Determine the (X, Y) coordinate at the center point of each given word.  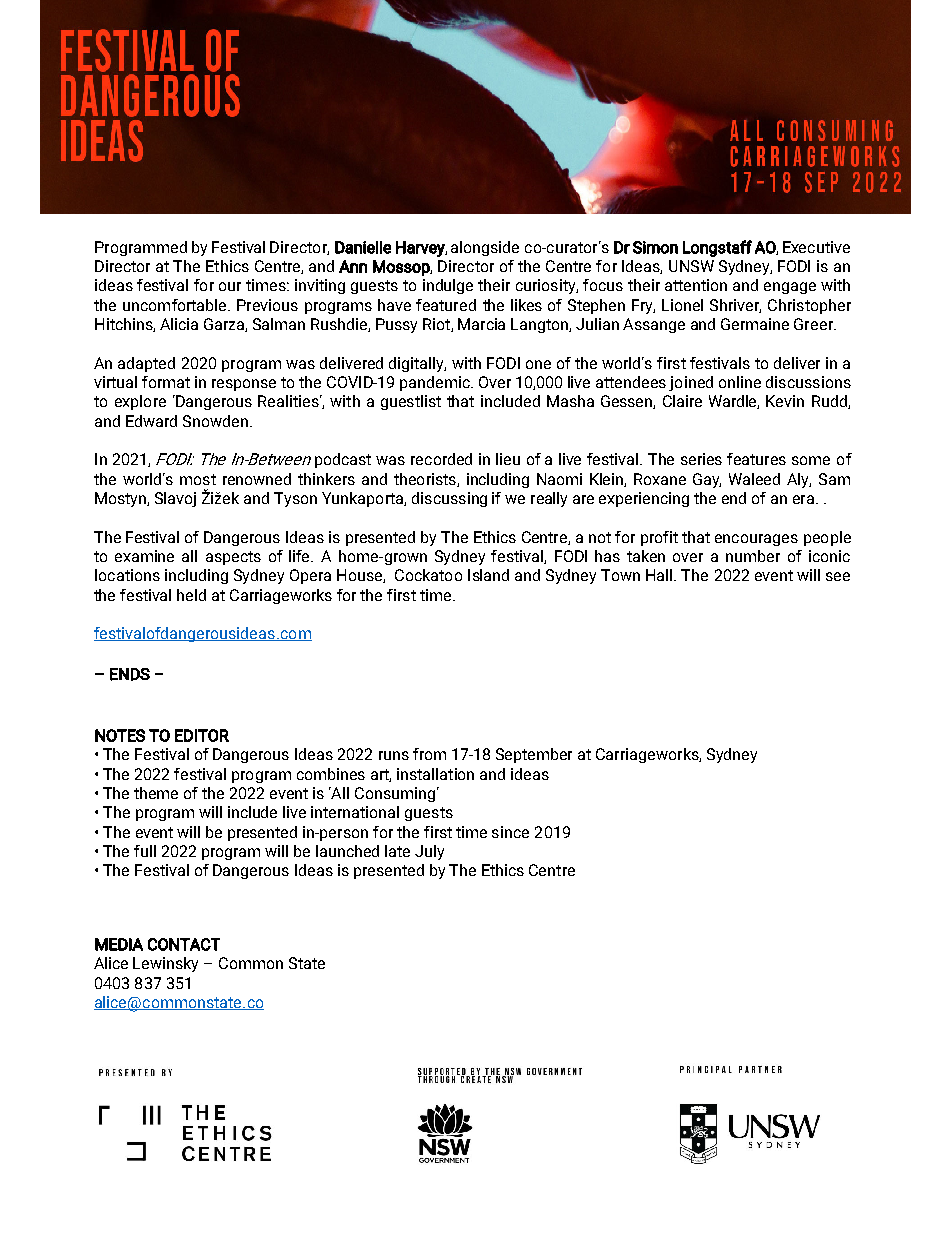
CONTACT (184, 944)
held (191, 595)
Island (488, 575)
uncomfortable (176, 305)
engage (790, 288)
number (753, 556)
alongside (485, 248)
